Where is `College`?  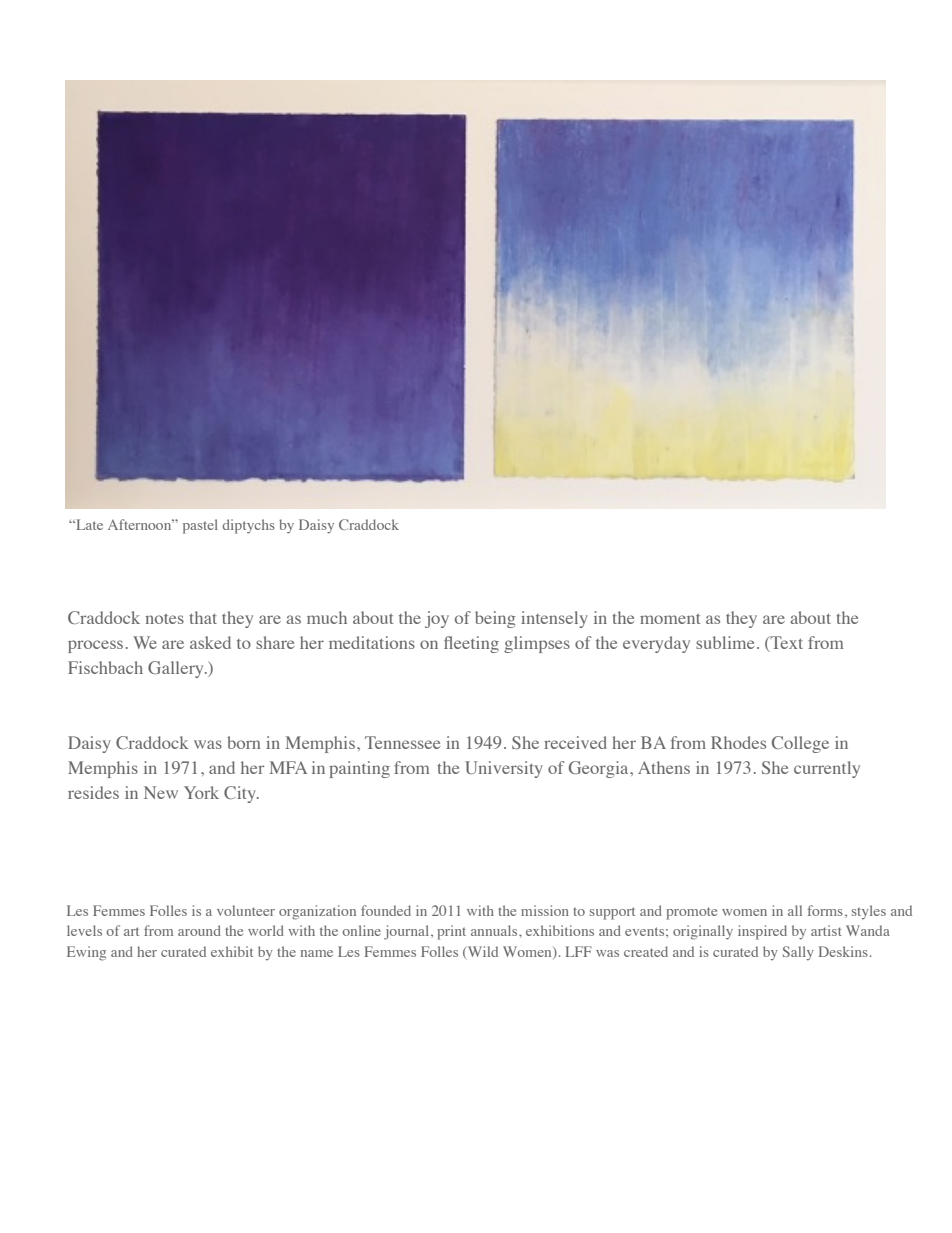 College is located at coordinates (800, 744).
